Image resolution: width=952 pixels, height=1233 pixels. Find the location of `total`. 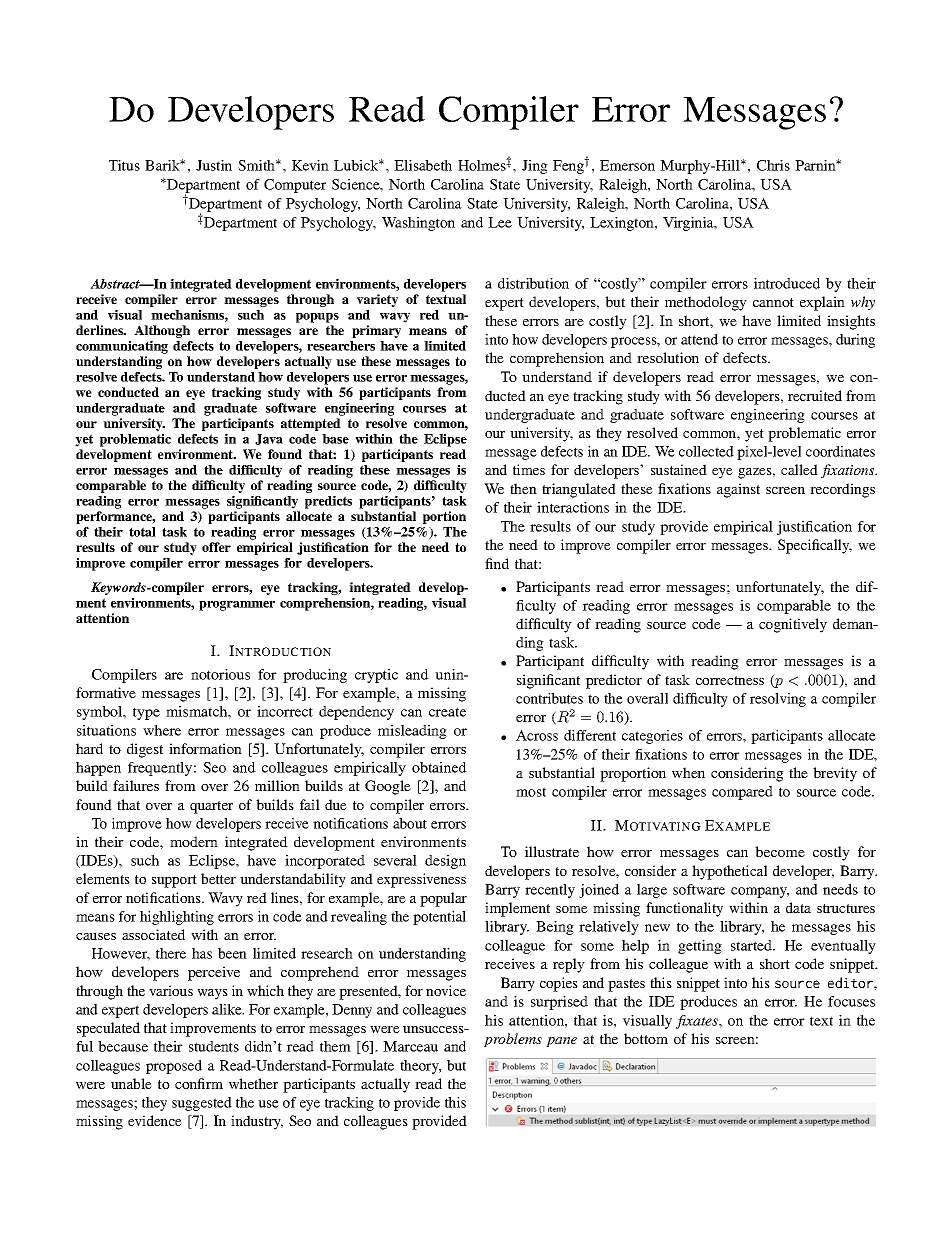

total is located at coordinates (142, 532).
